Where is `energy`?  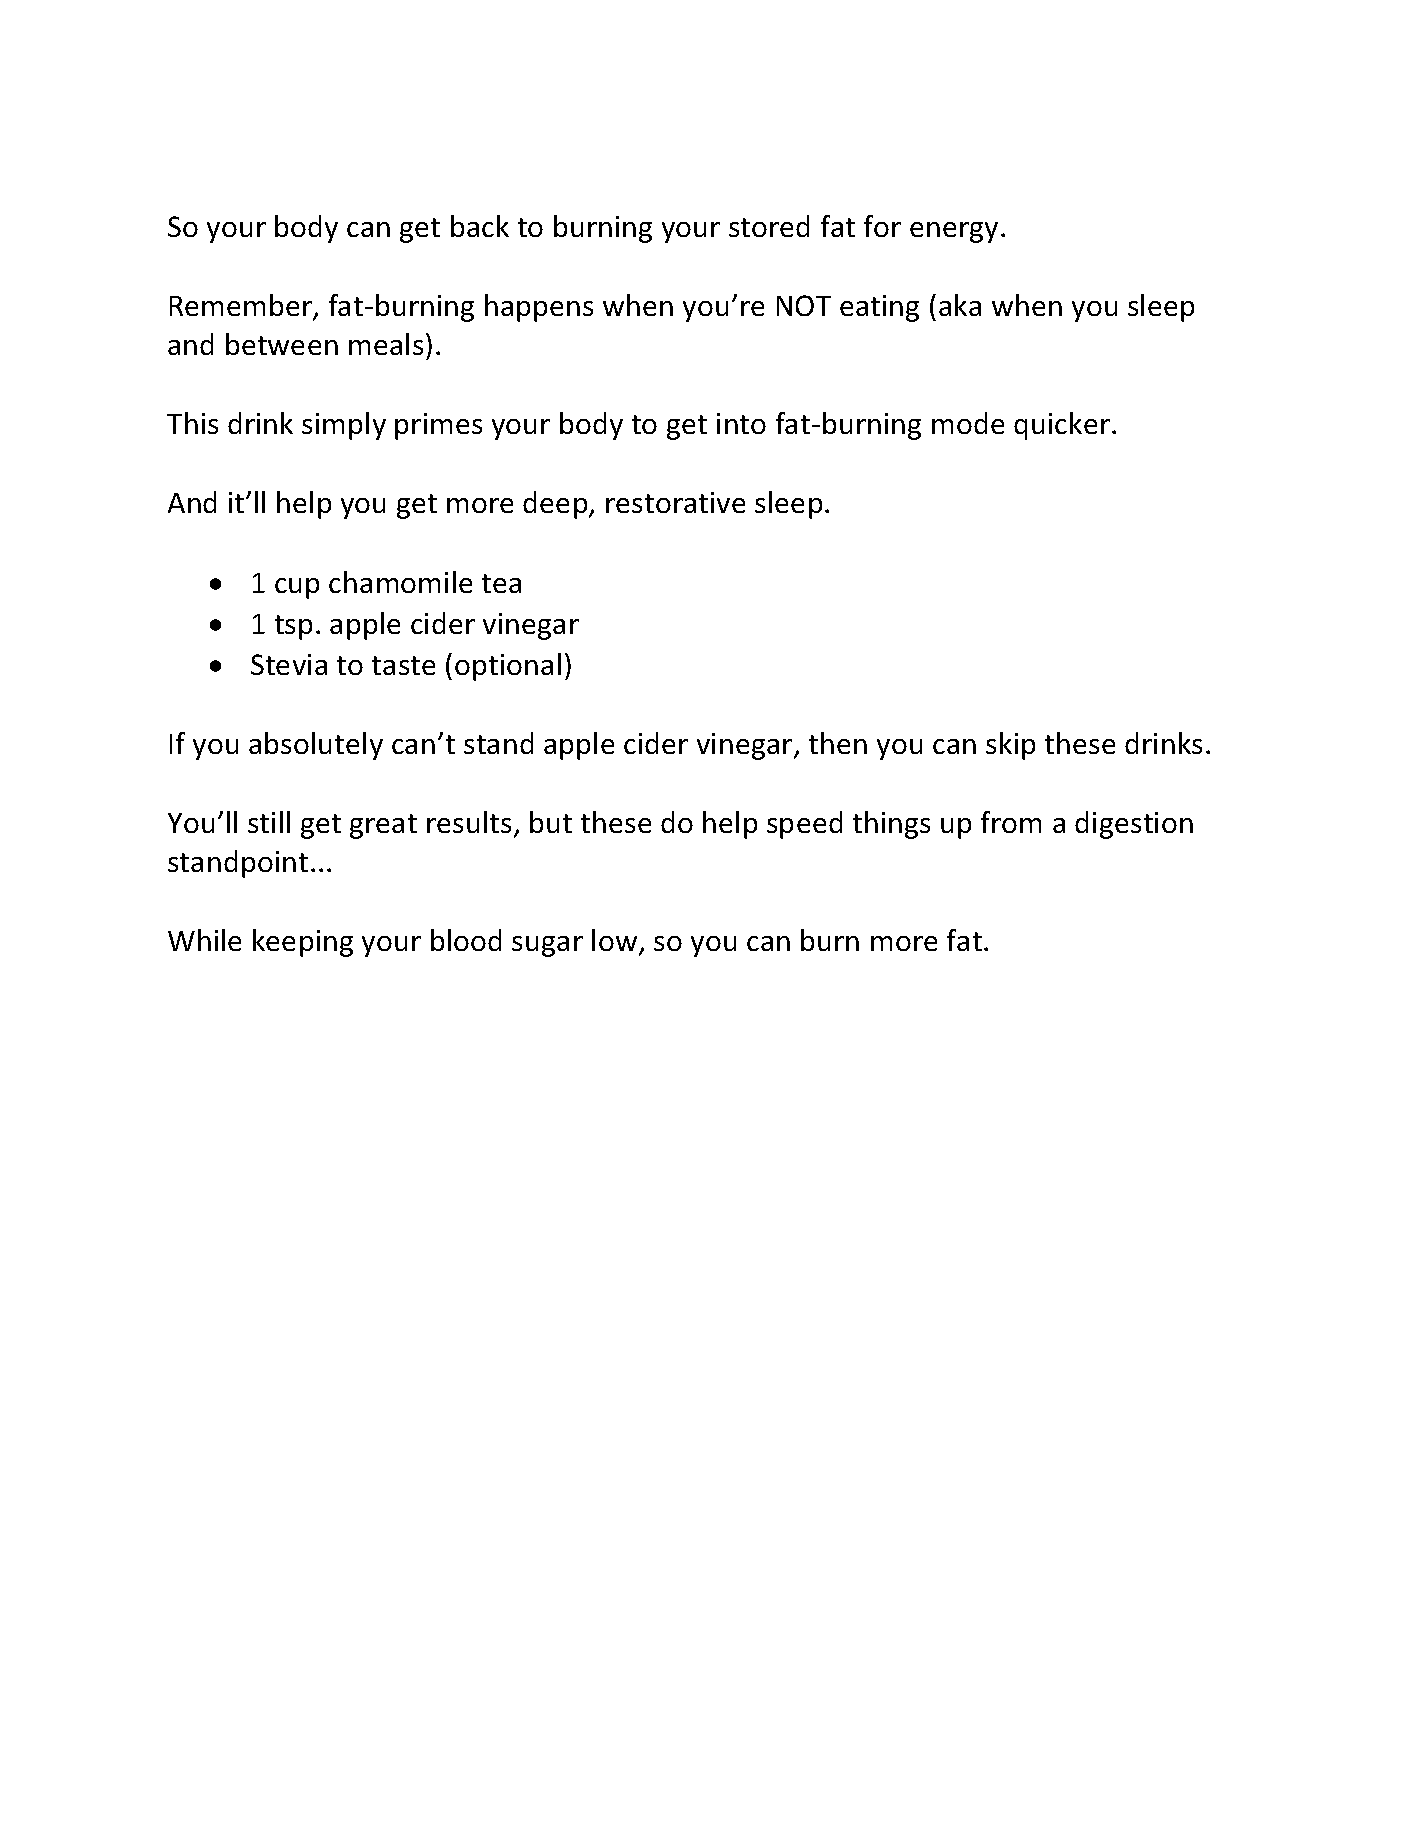
energy is located at coordinates (954, 232).
